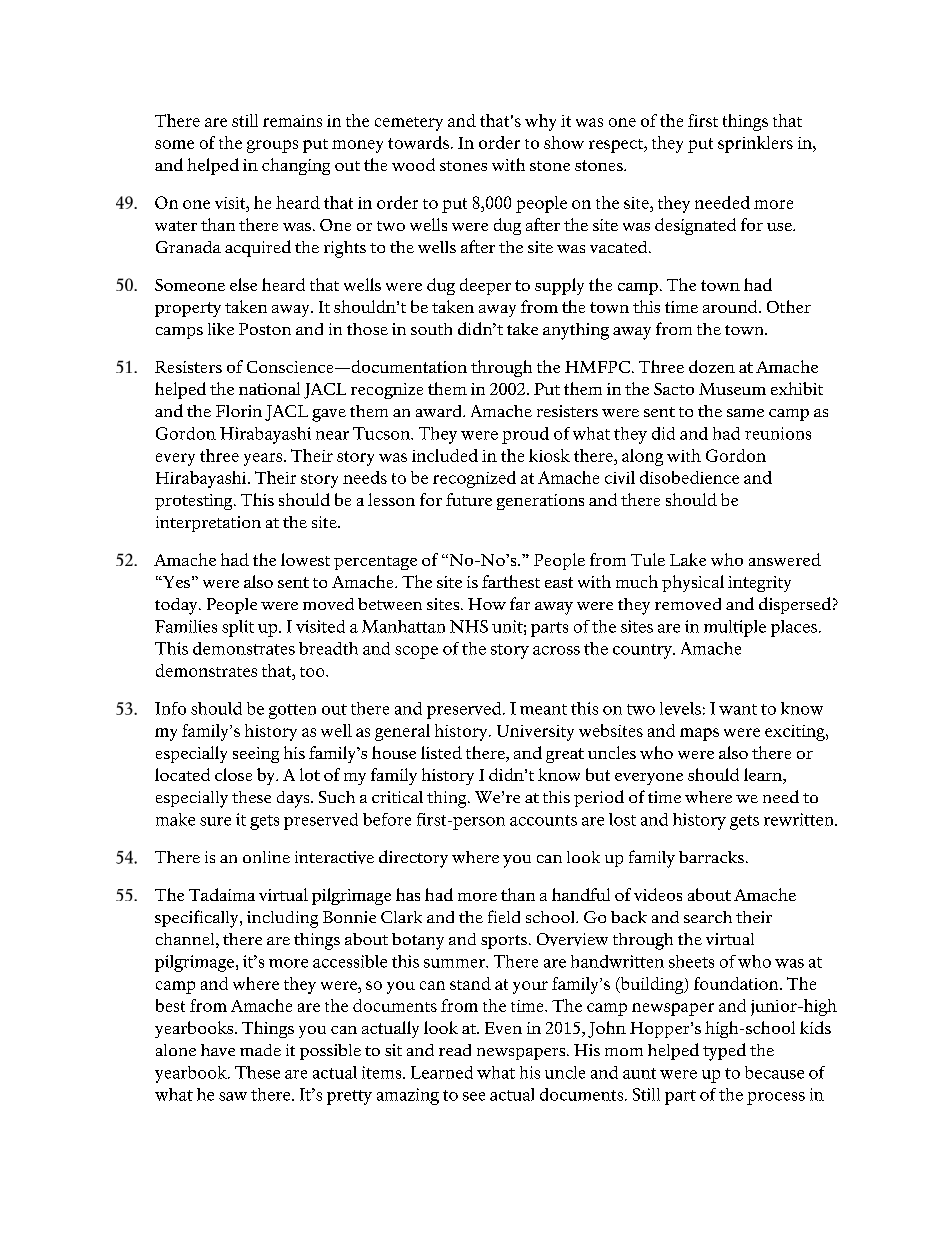  I want to click on made, so click(260, 1050).
